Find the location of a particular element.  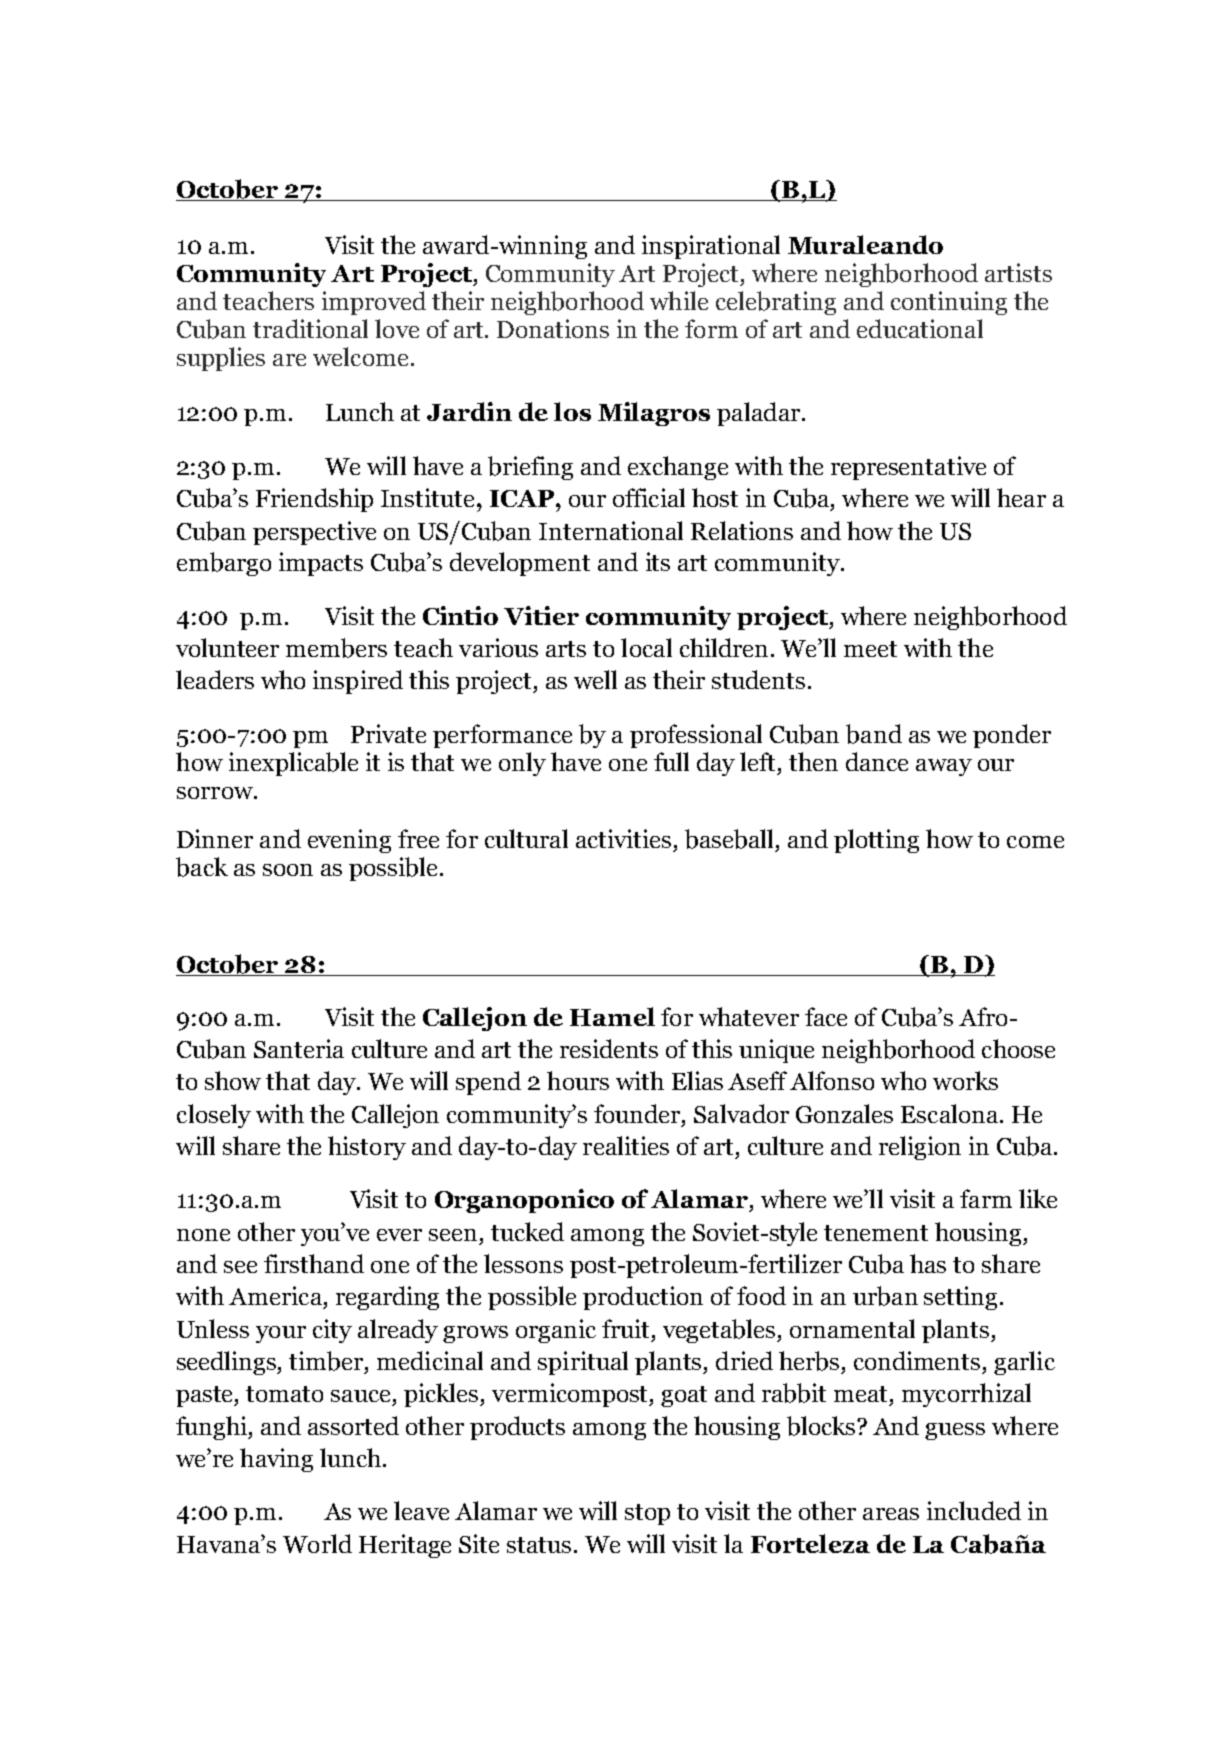

while is located at coordinates (679, 300).
